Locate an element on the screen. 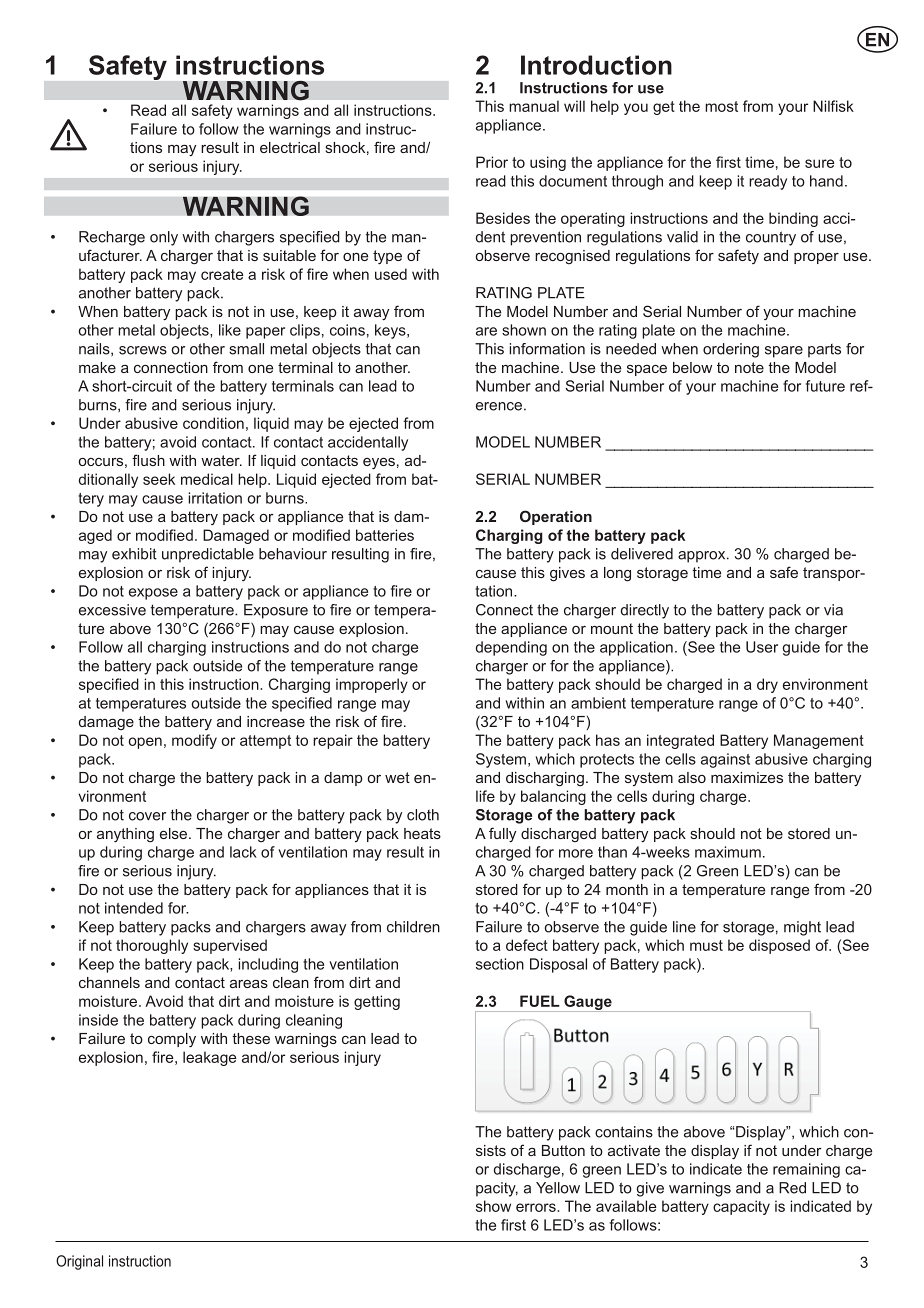  eyes is located at coordinates (379, 464).
